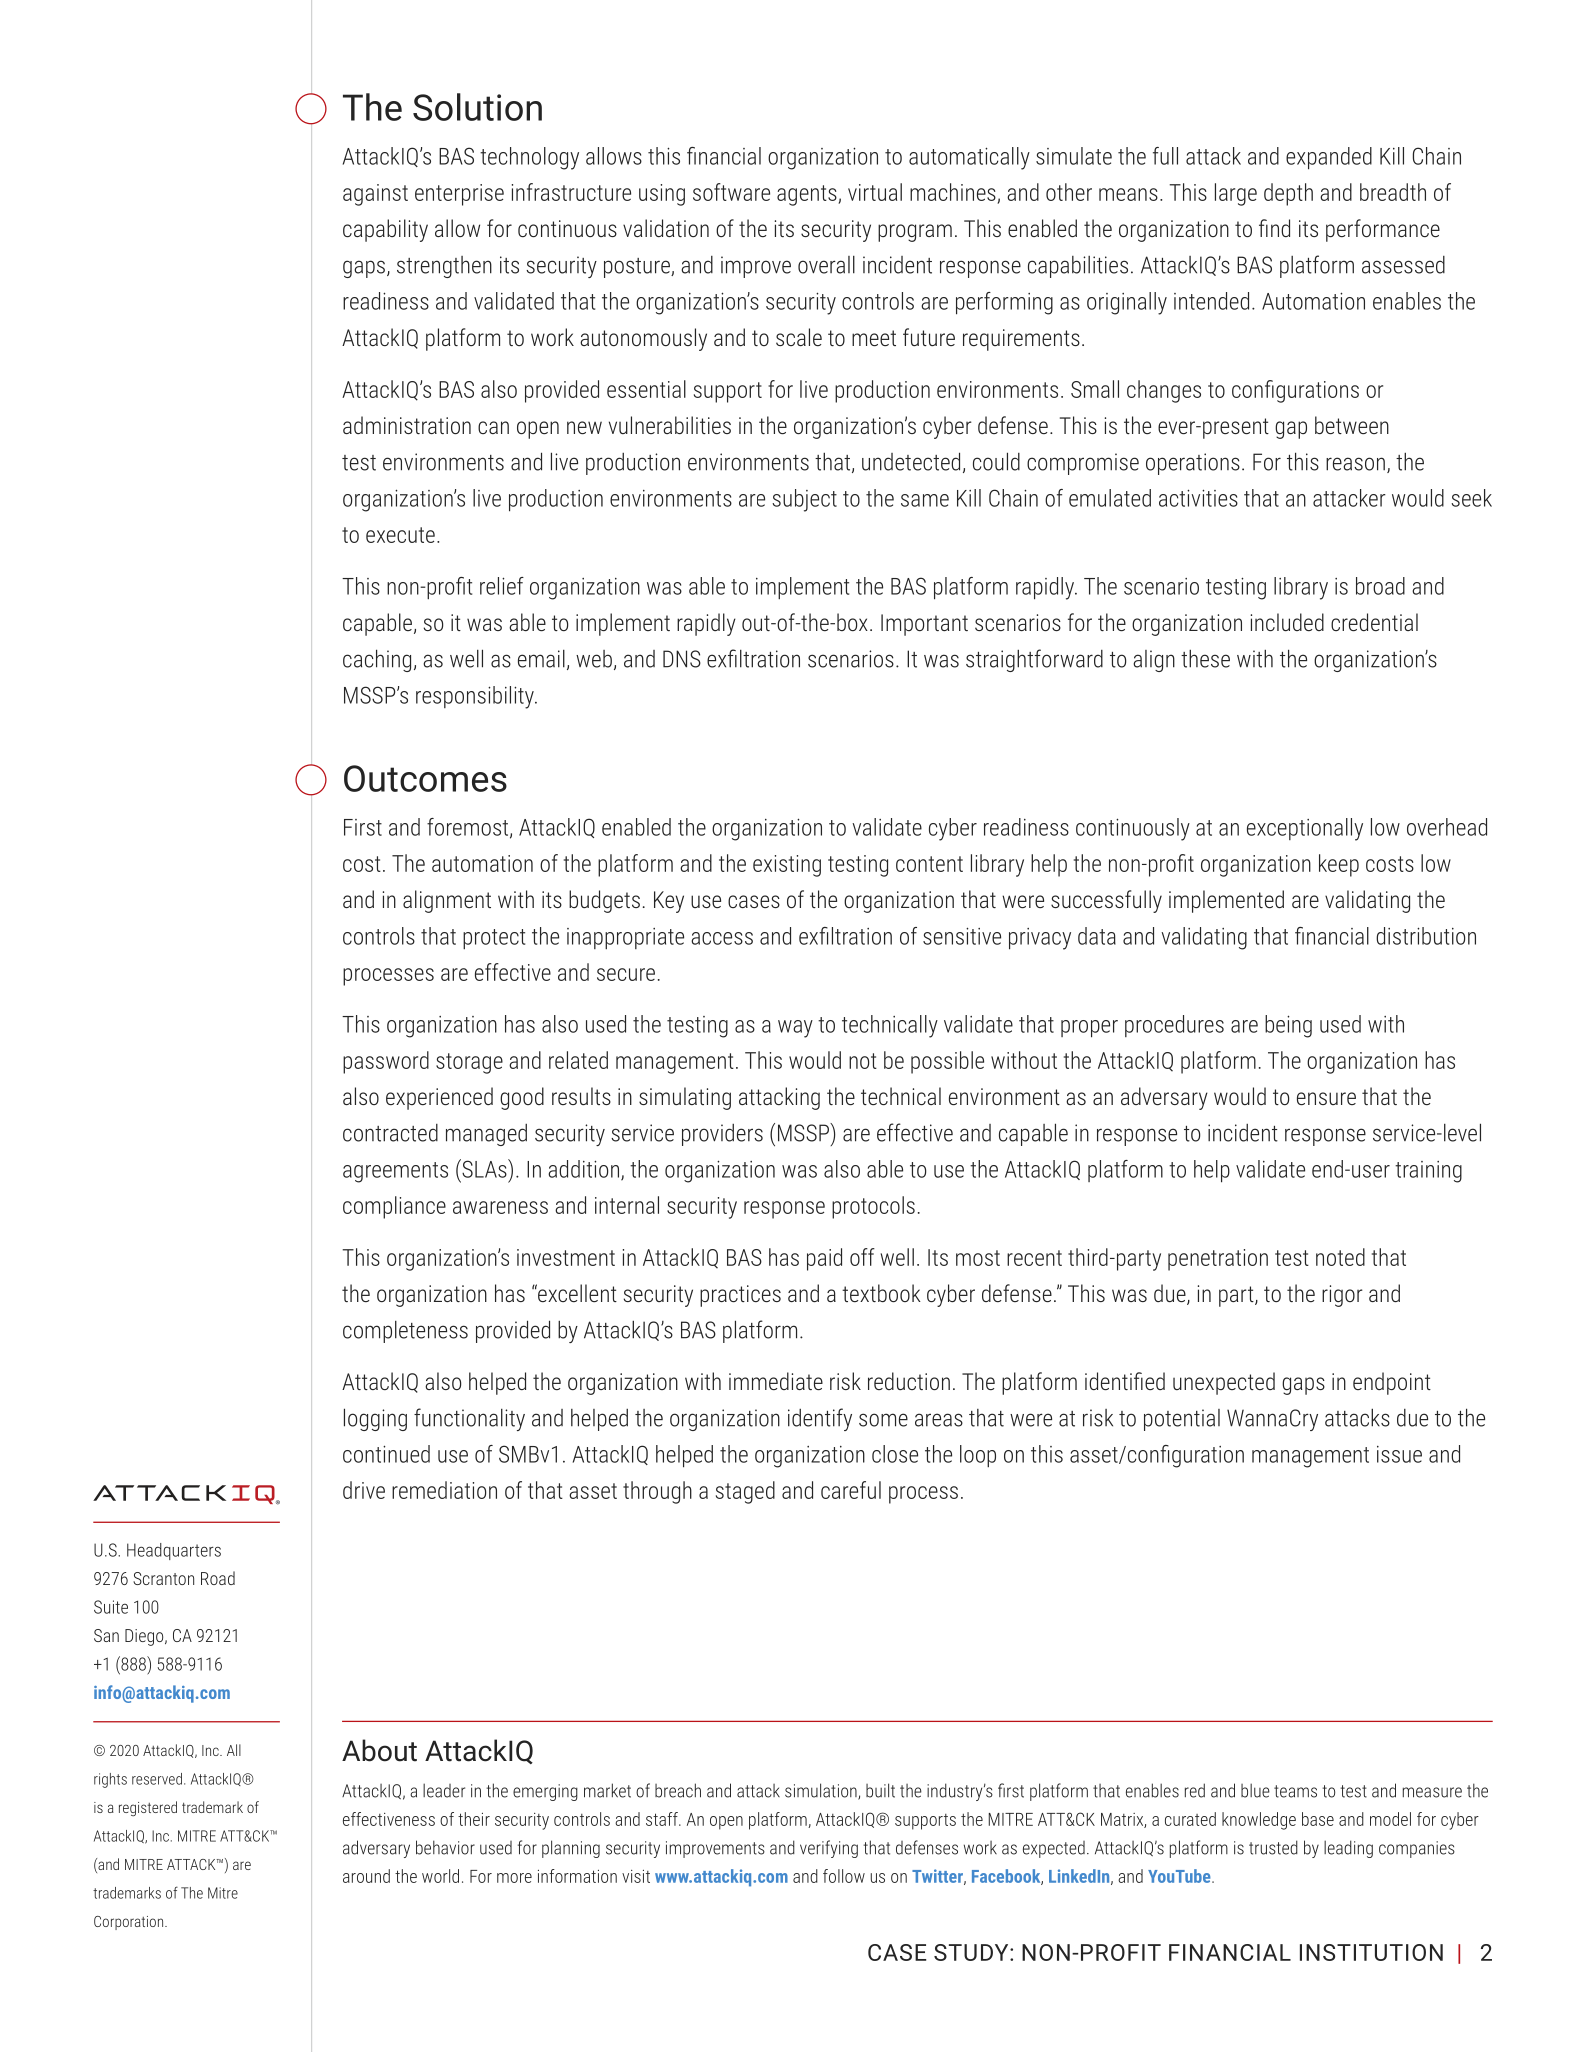 This screenshot has width=1586, height=2052. What do you see at coordinates (366, 1876) in the screenshot?
I see `around` at bounding box center [366, 1876].
